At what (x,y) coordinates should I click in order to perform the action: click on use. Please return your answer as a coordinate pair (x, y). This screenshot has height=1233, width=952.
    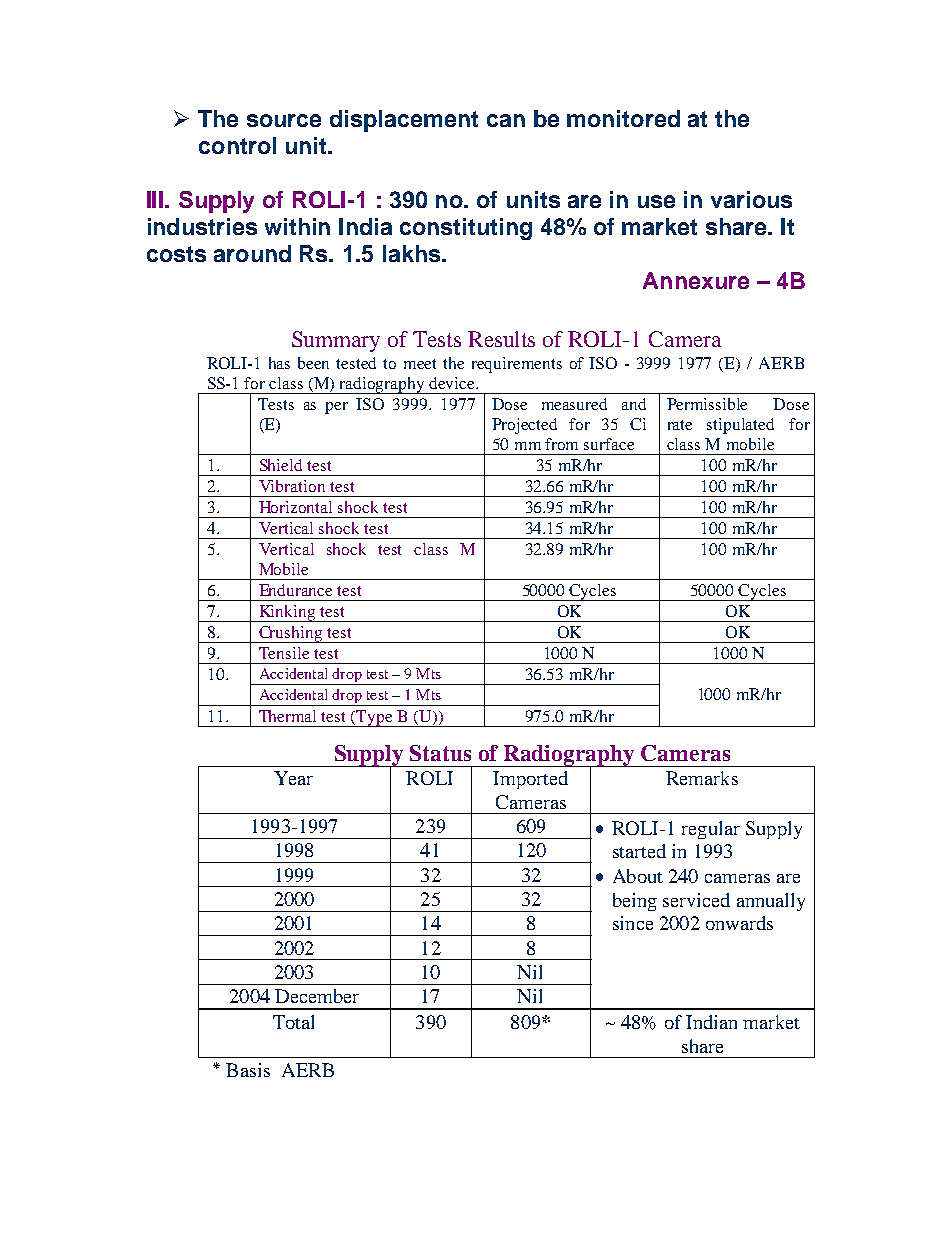
    Looking at the image, I should click on (656, 201).
